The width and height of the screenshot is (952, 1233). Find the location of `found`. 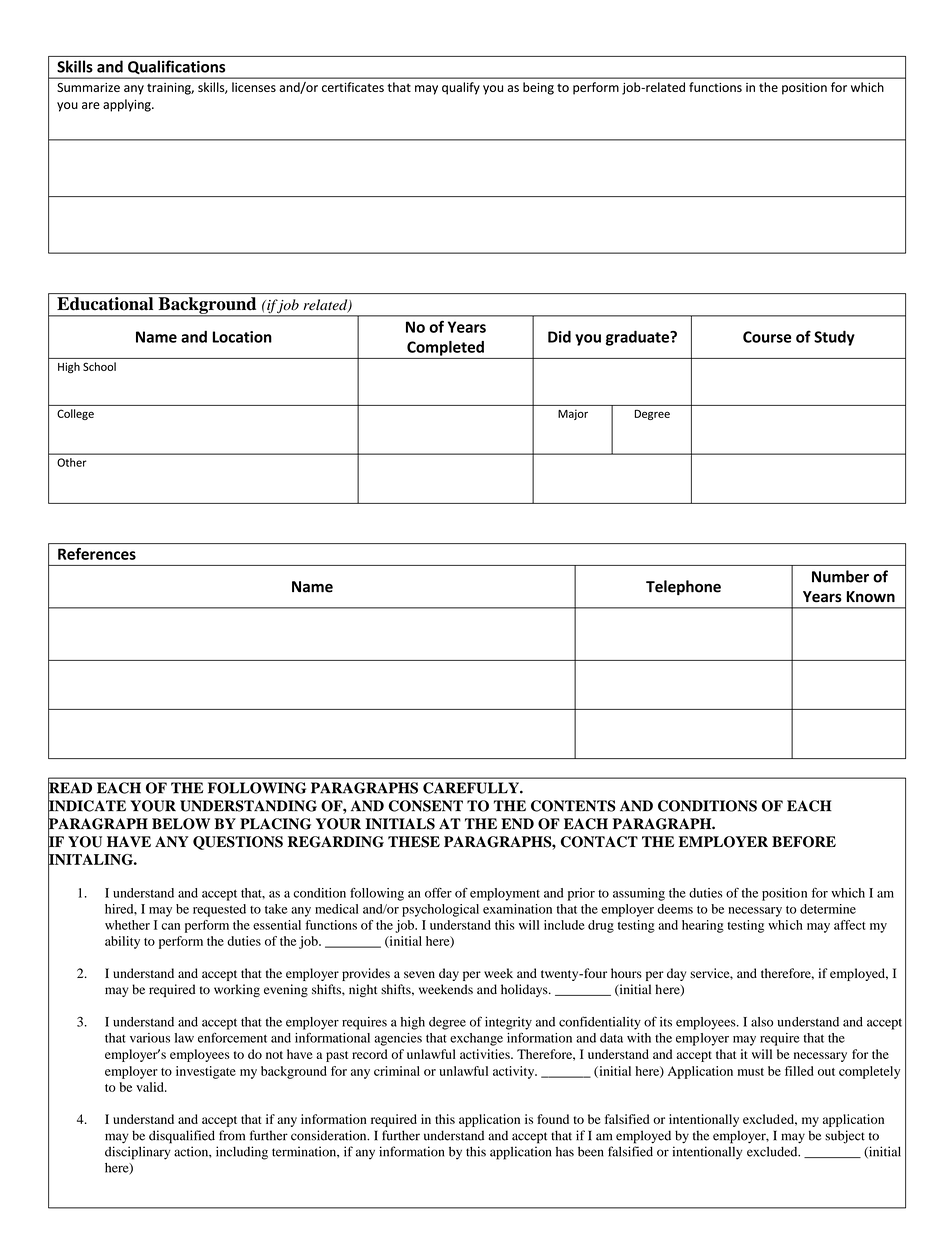

found is located at coordinates (553, 1119).
